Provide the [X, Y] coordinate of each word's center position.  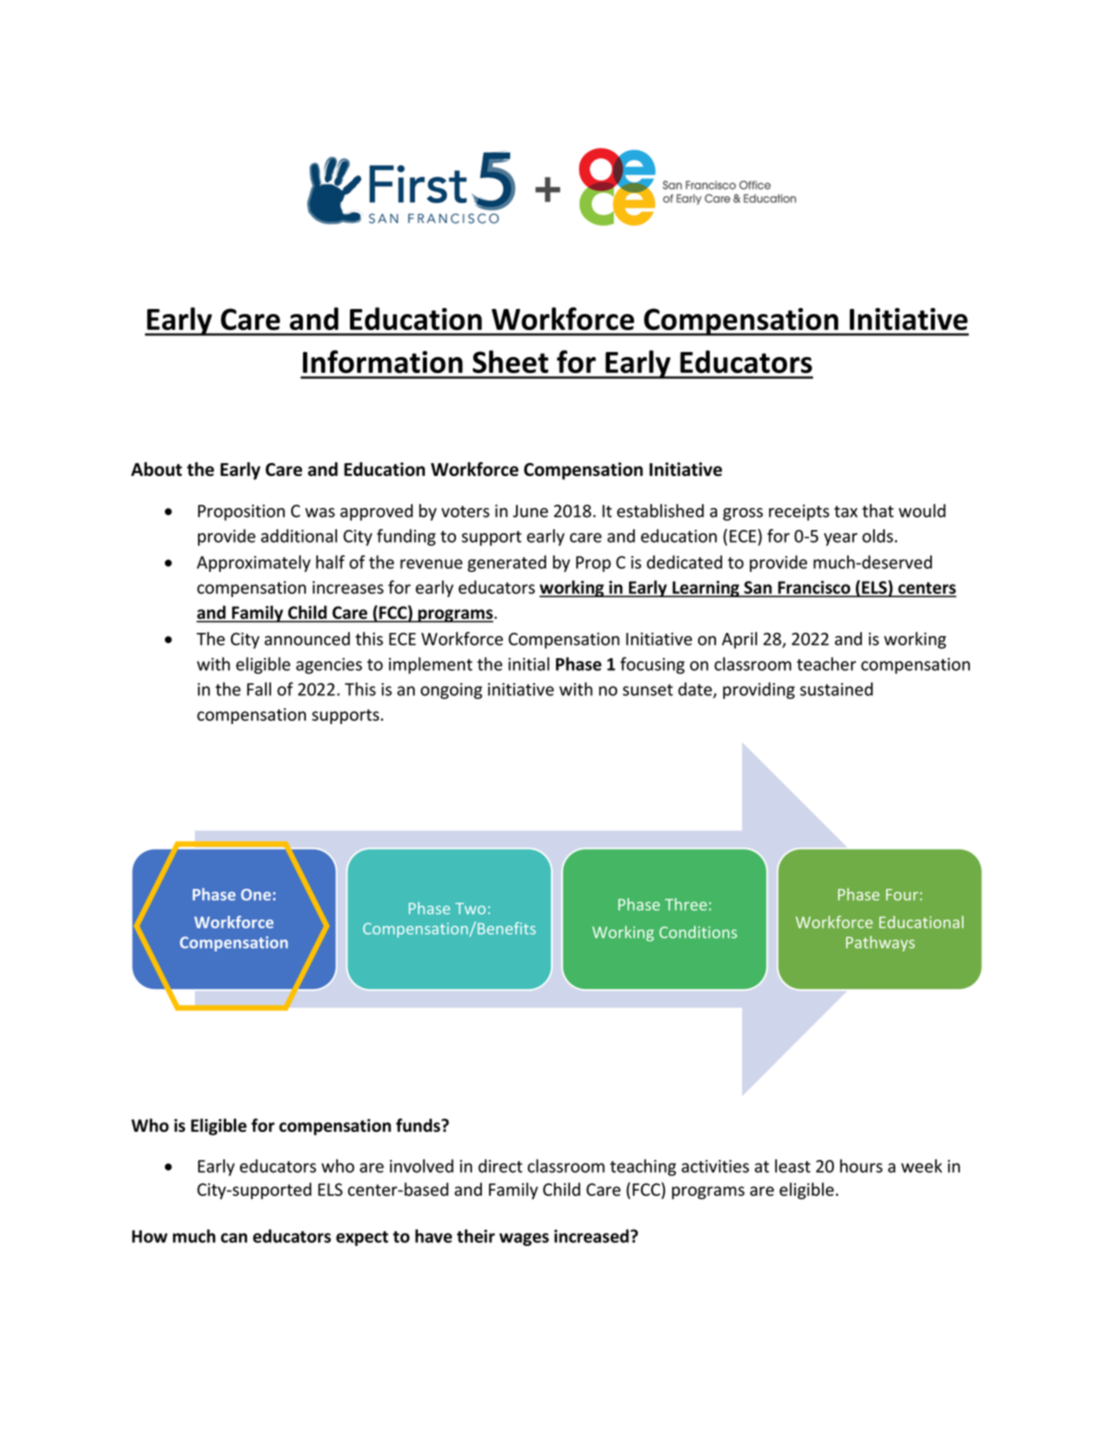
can [234, 1238]
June [530, 511]
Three [686, 904]
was [320, 513]
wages [524, 1239]
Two [470, 909]
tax [846, 512]
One [256, 895]
